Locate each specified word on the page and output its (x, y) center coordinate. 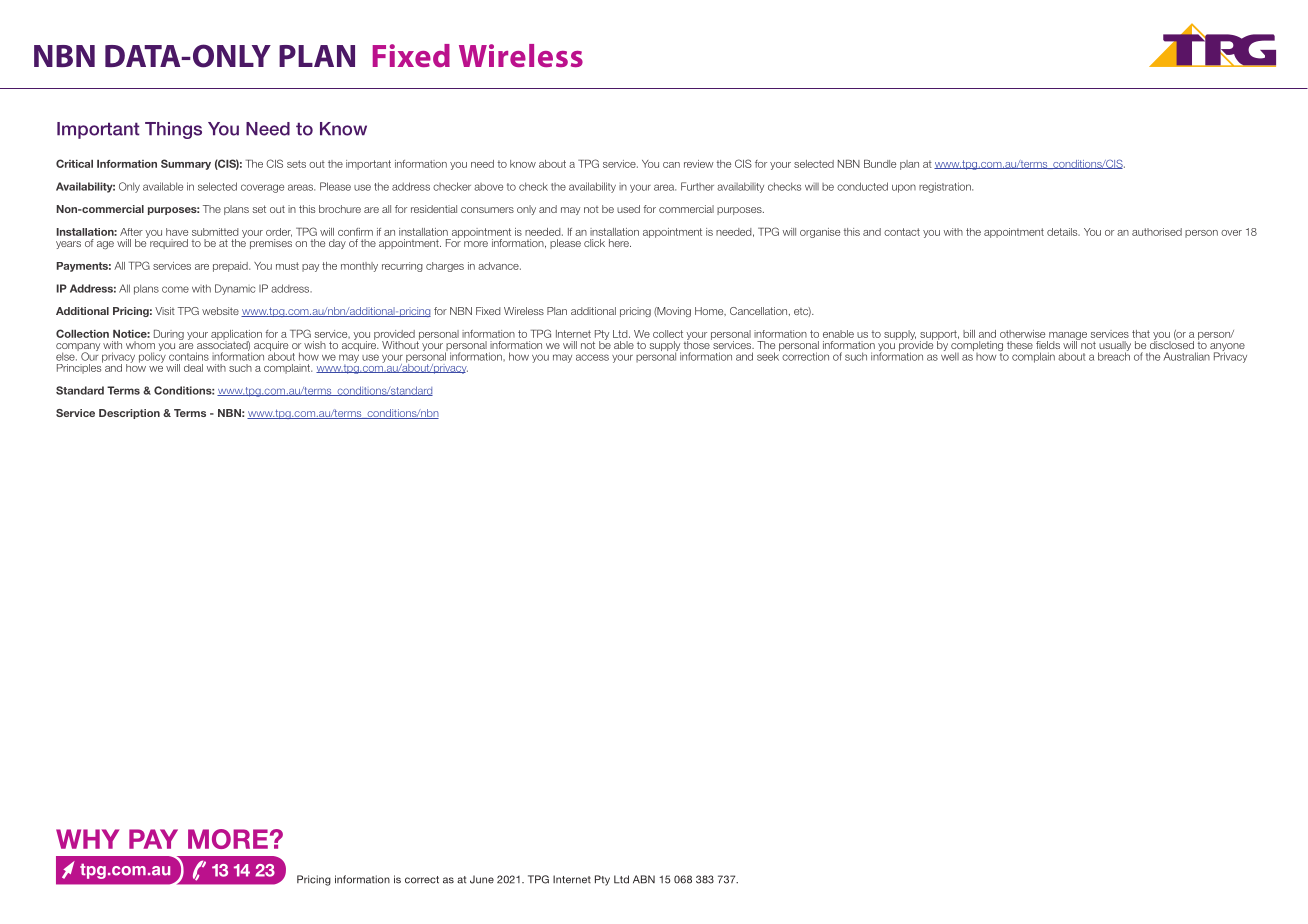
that (1141, 334)
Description (129, 414)
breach (1114, 355)
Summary (186, 164)
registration (946, 187)
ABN (644, 879)
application (236, 336)
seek (768, 355)
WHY (87, 839)
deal (193, 368)
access (592, 357)
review (699, 164)
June (482, 879)
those (697, 344)
